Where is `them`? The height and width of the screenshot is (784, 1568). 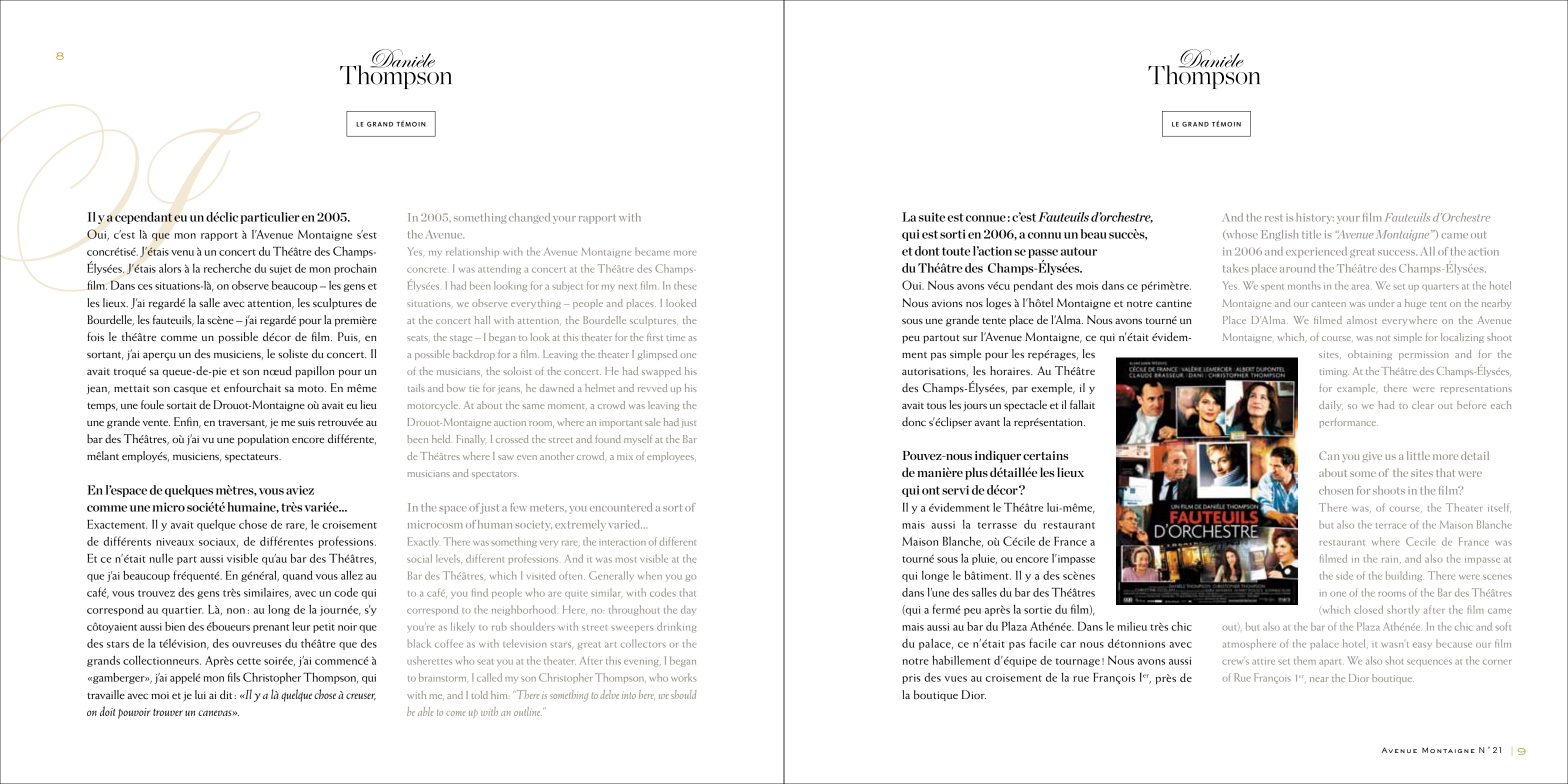 them is located at coordinates (1305, 660).
